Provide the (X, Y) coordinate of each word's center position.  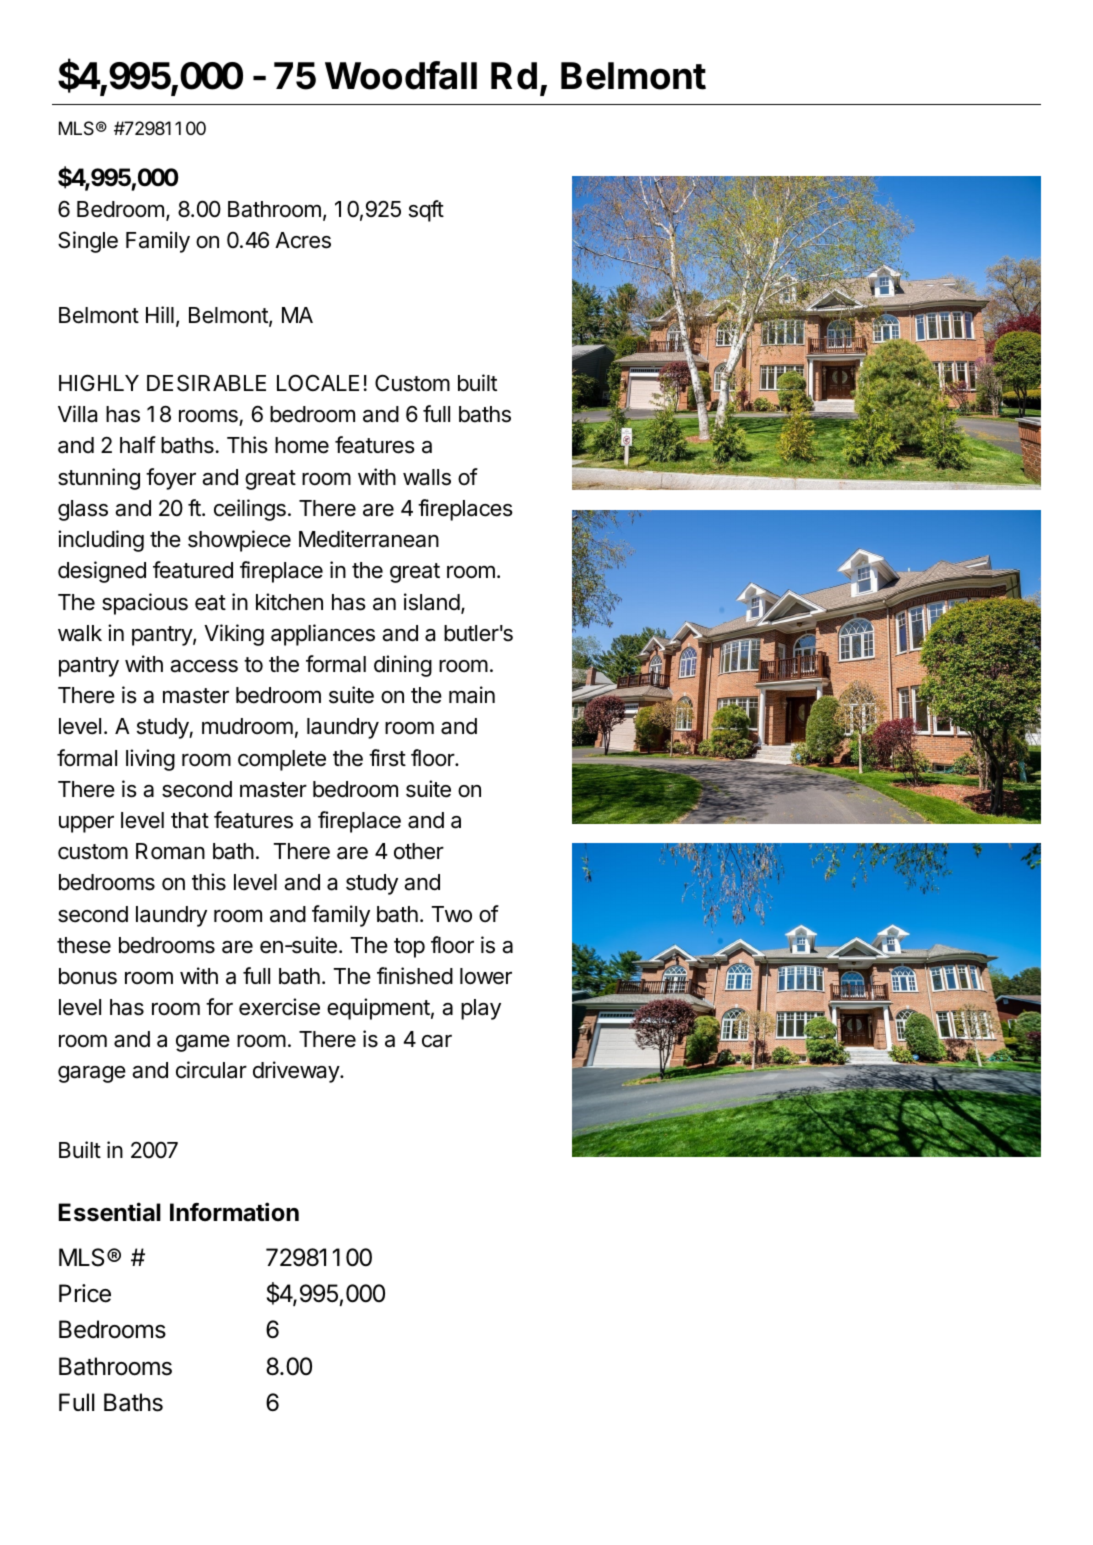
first (387, 758)
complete (282, 760)
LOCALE (318, 383)
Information (234, 1212)
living (150, 760)
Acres (303, 240)
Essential (110, 1212)
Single (88, 242)
